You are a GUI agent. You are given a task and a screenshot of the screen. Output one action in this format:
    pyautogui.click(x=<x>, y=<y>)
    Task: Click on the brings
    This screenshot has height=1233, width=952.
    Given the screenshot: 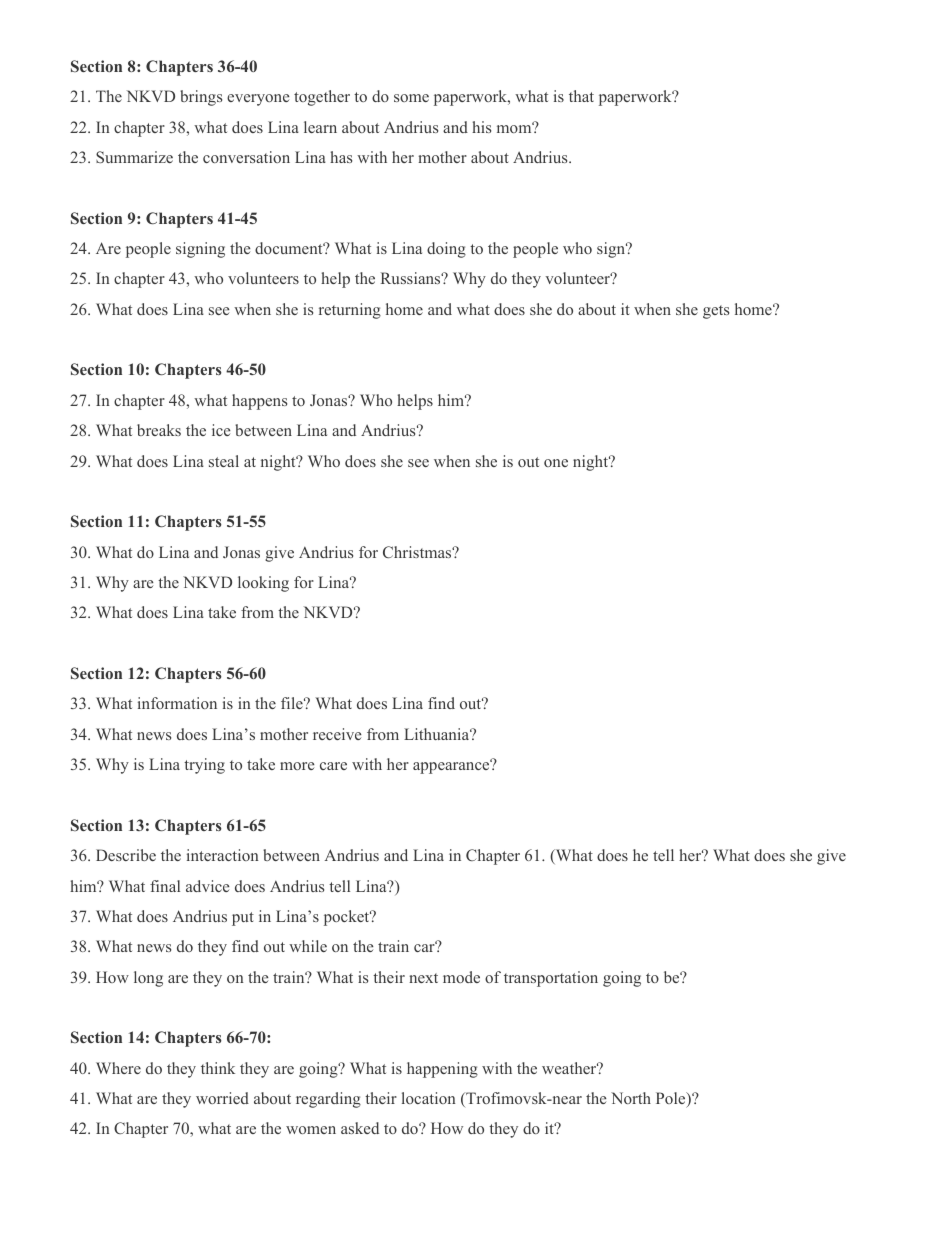 What is the action you would take?
    pyautogui.click(x=201, y=98)
